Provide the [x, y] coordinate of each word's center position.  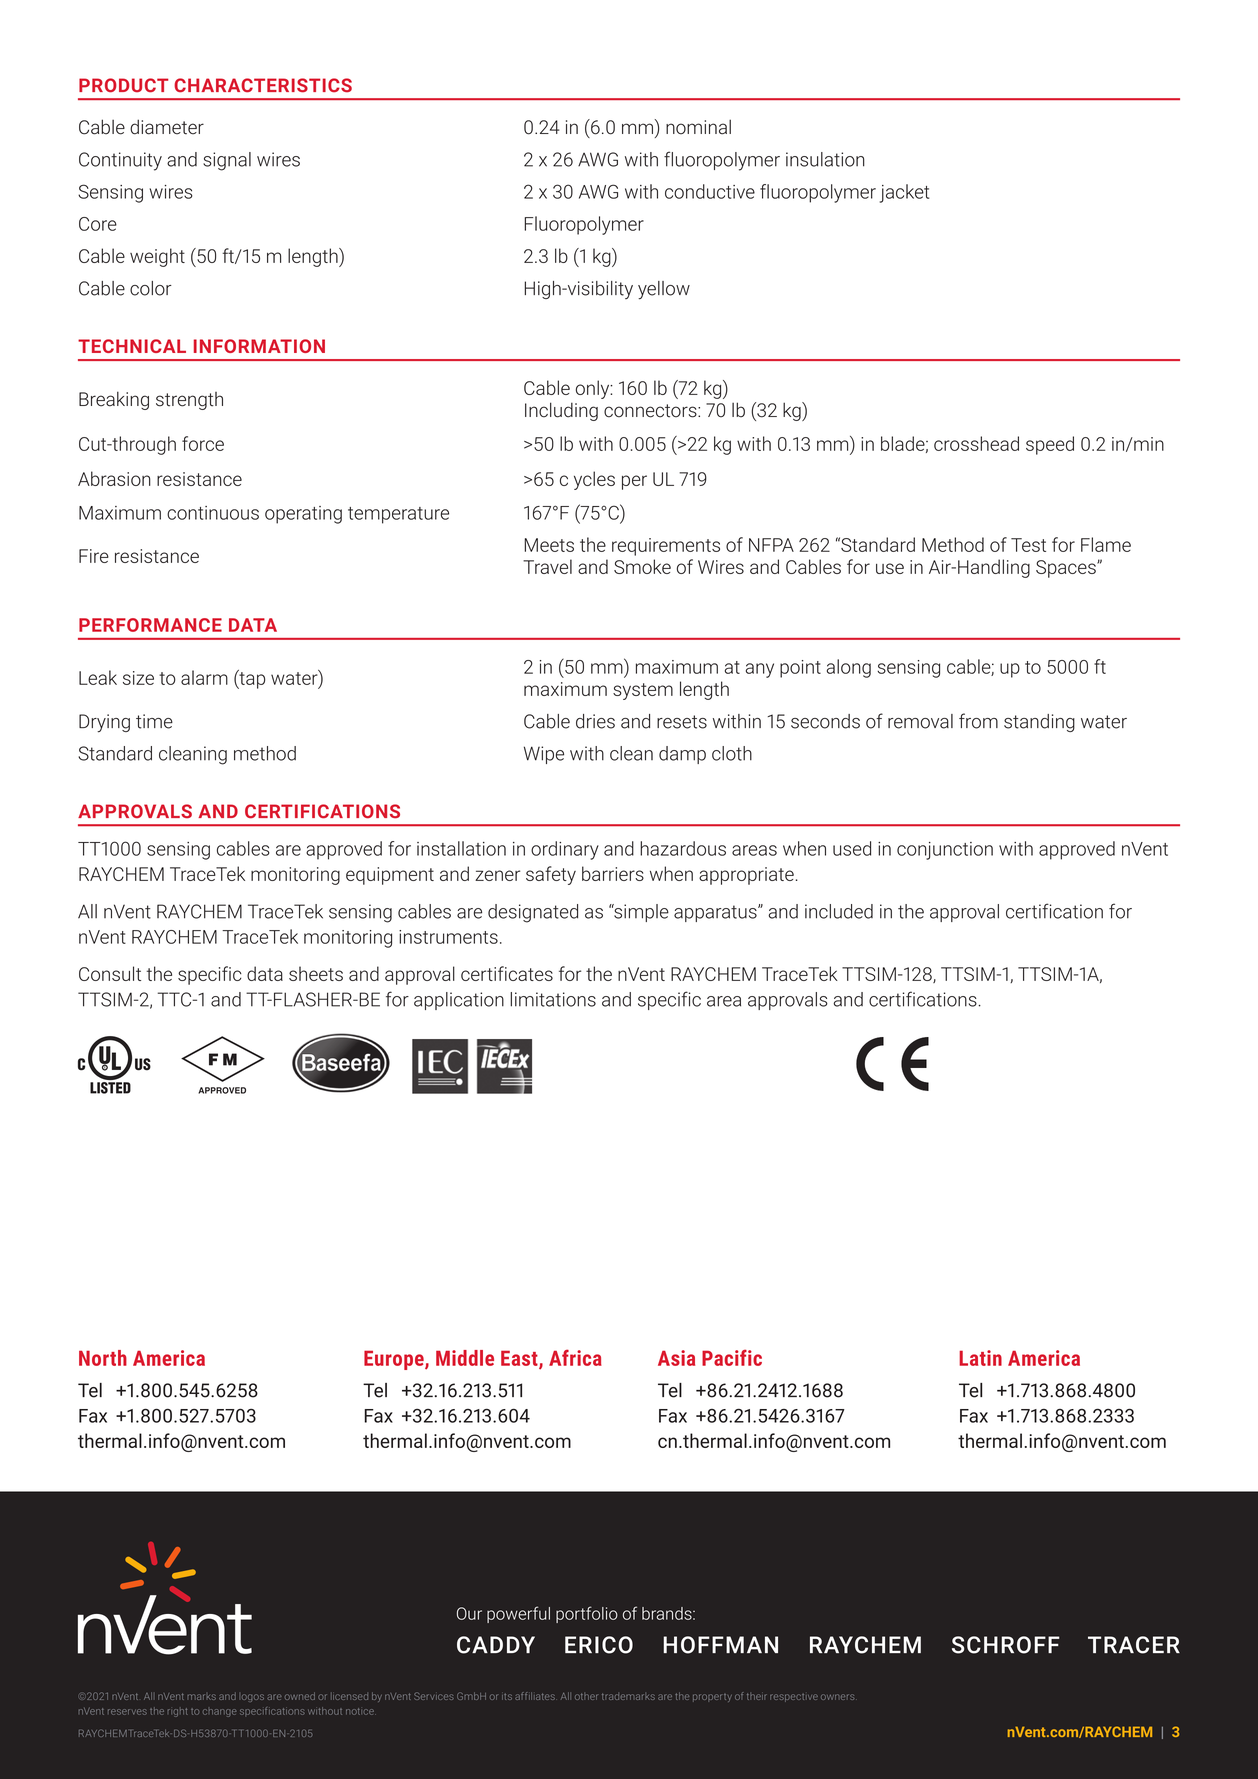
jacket [904, 193]
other [586, 1696]
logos [253, 1698]
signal [227, 161]
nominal [698, 127]
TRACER [1134, 1645]
